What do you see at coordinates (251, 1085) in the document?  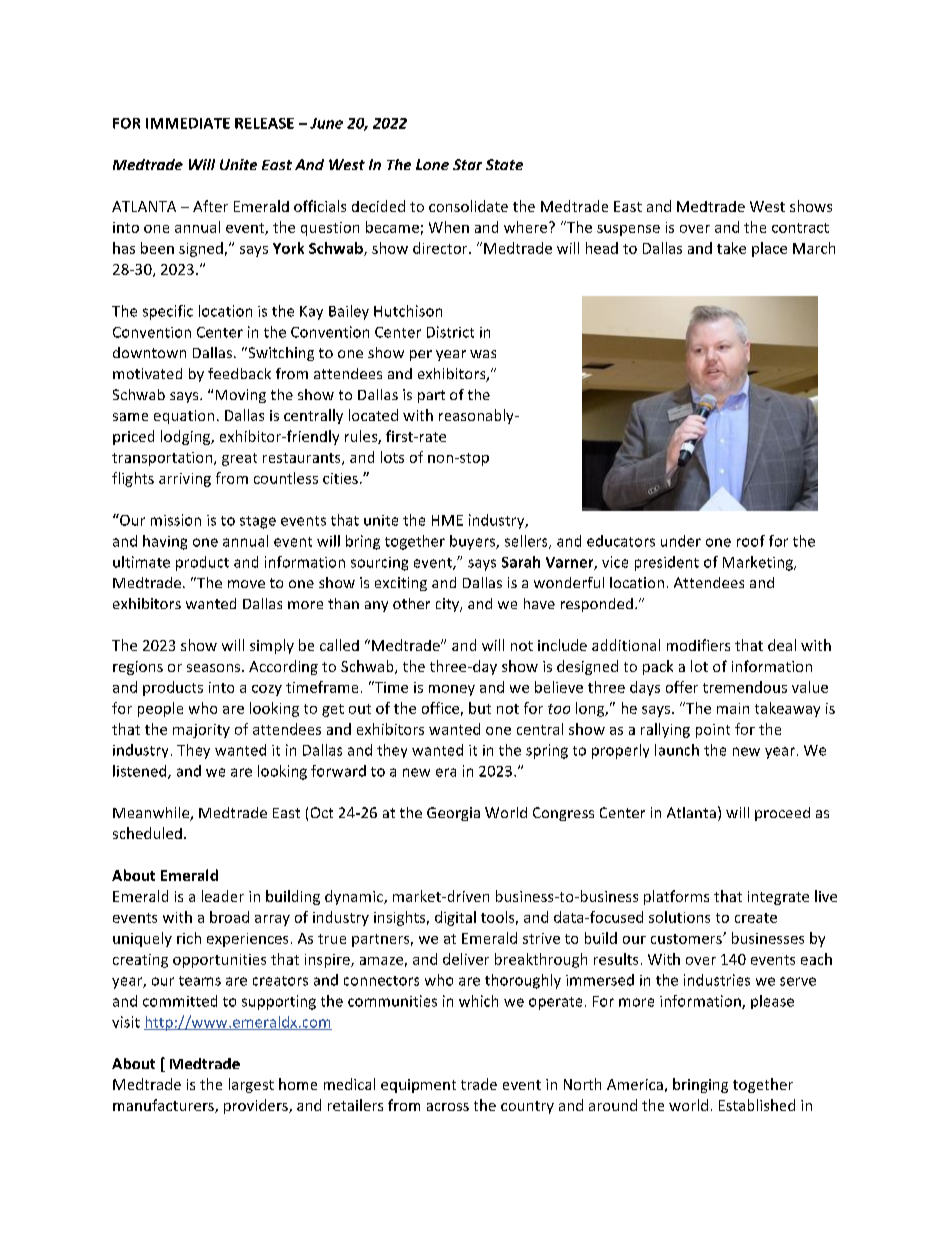 I see `largest` at bounding box center [251, 1085].
